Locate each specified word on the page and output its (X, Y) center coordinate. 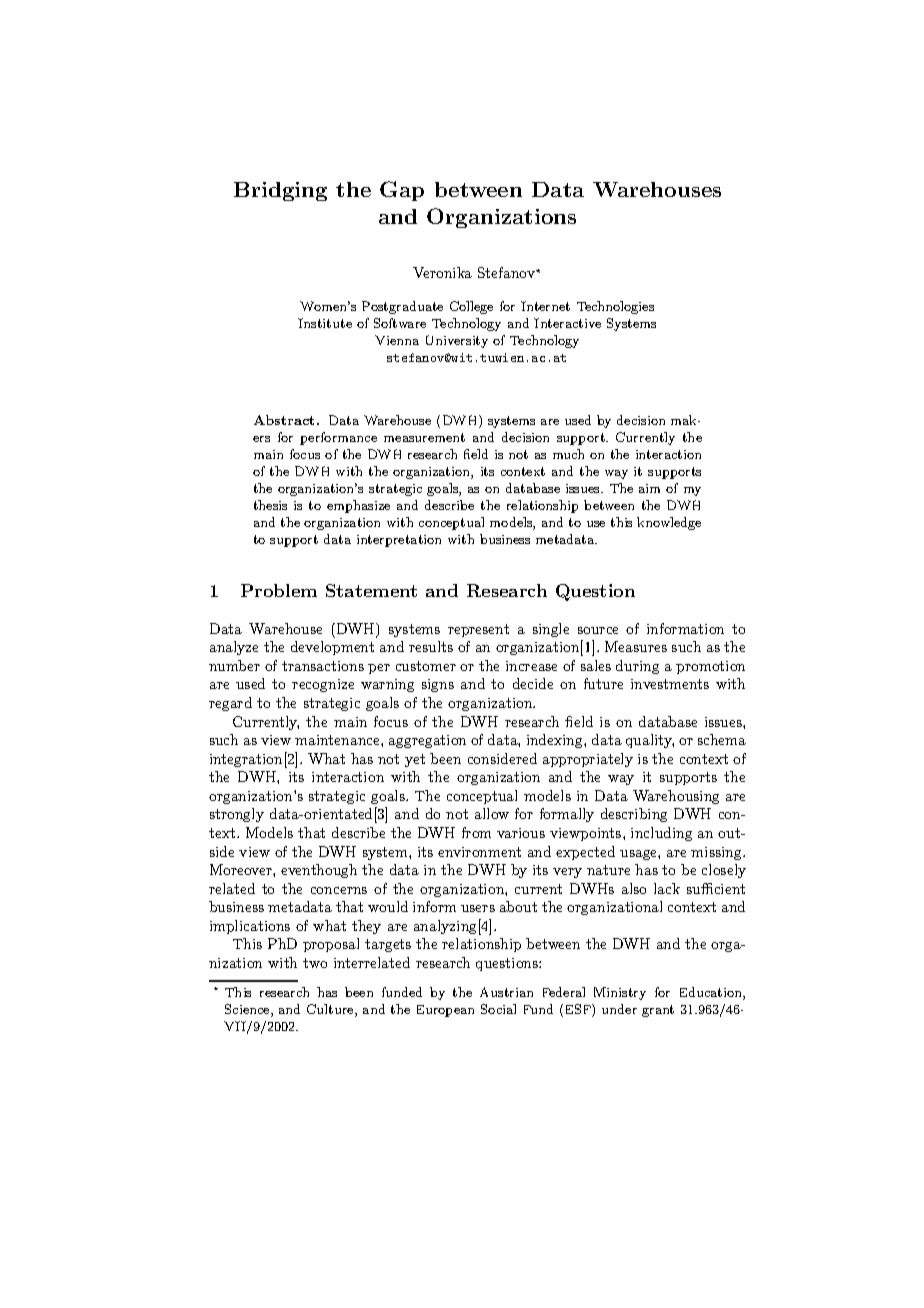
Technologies (615, 307)
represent (478, 630)
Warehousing (676, 797)
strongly (237, 815)
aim (649, 488)
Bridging (280, 191)
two (315, 963)
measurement (424, 437)
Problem (279, 590)
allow (492, 813)
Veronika (442, 272)
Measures (636, 646)
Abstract (286, 420)
